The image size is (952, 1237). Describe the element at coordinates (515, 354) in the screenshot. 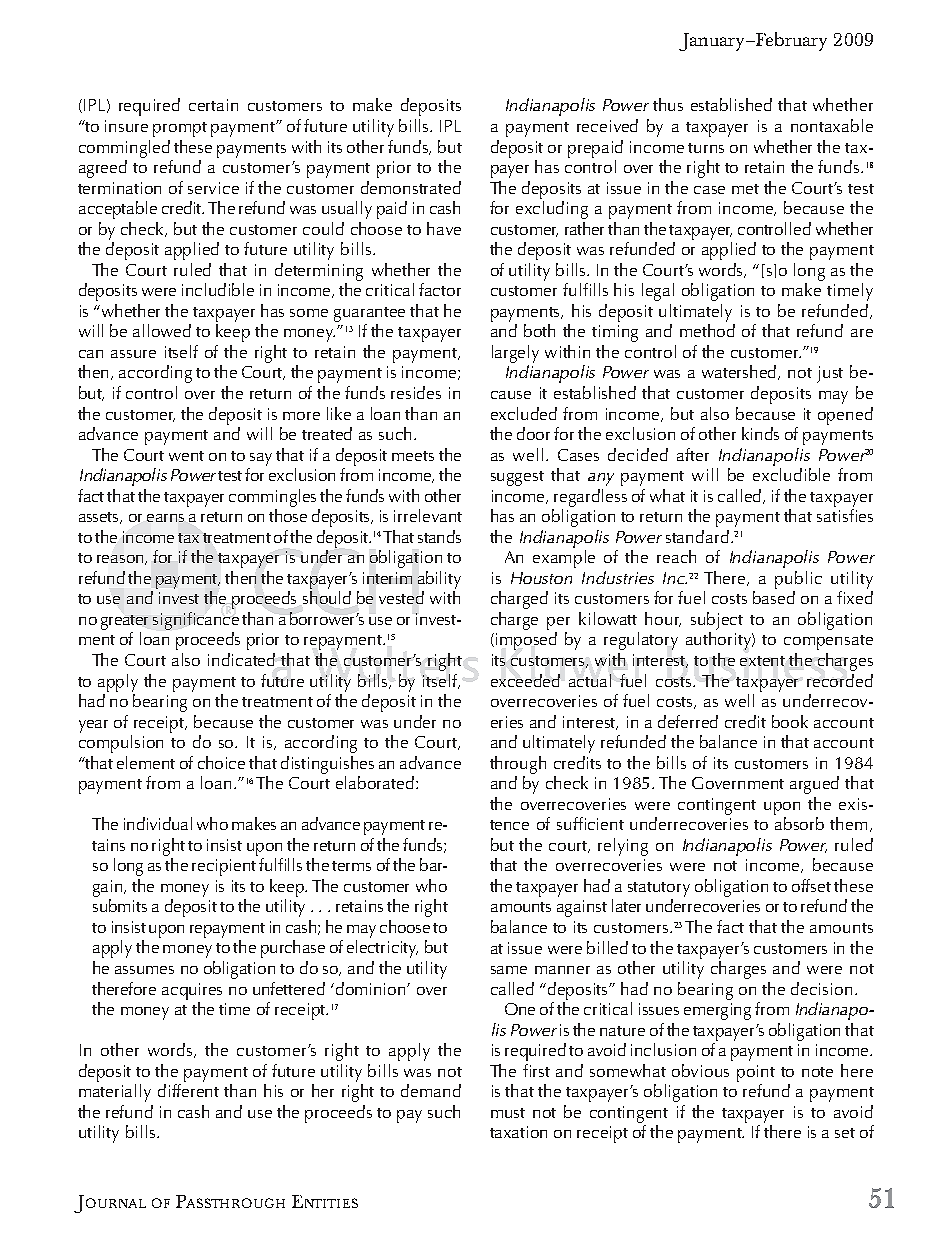

I see `largely` at that location.
